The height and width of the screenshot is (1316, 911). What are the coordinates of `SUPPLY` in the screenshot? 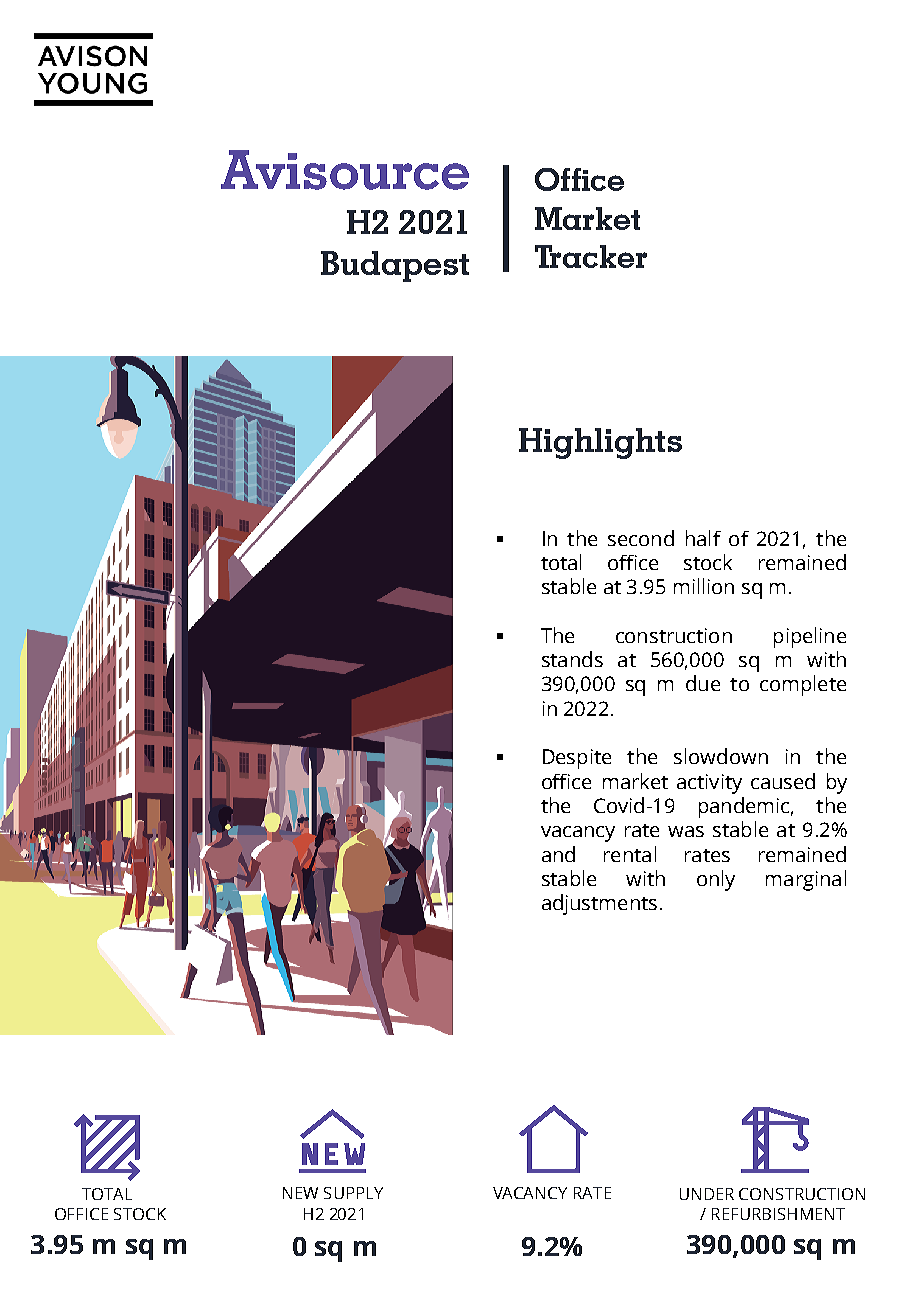 It's located at (353, 1193).
